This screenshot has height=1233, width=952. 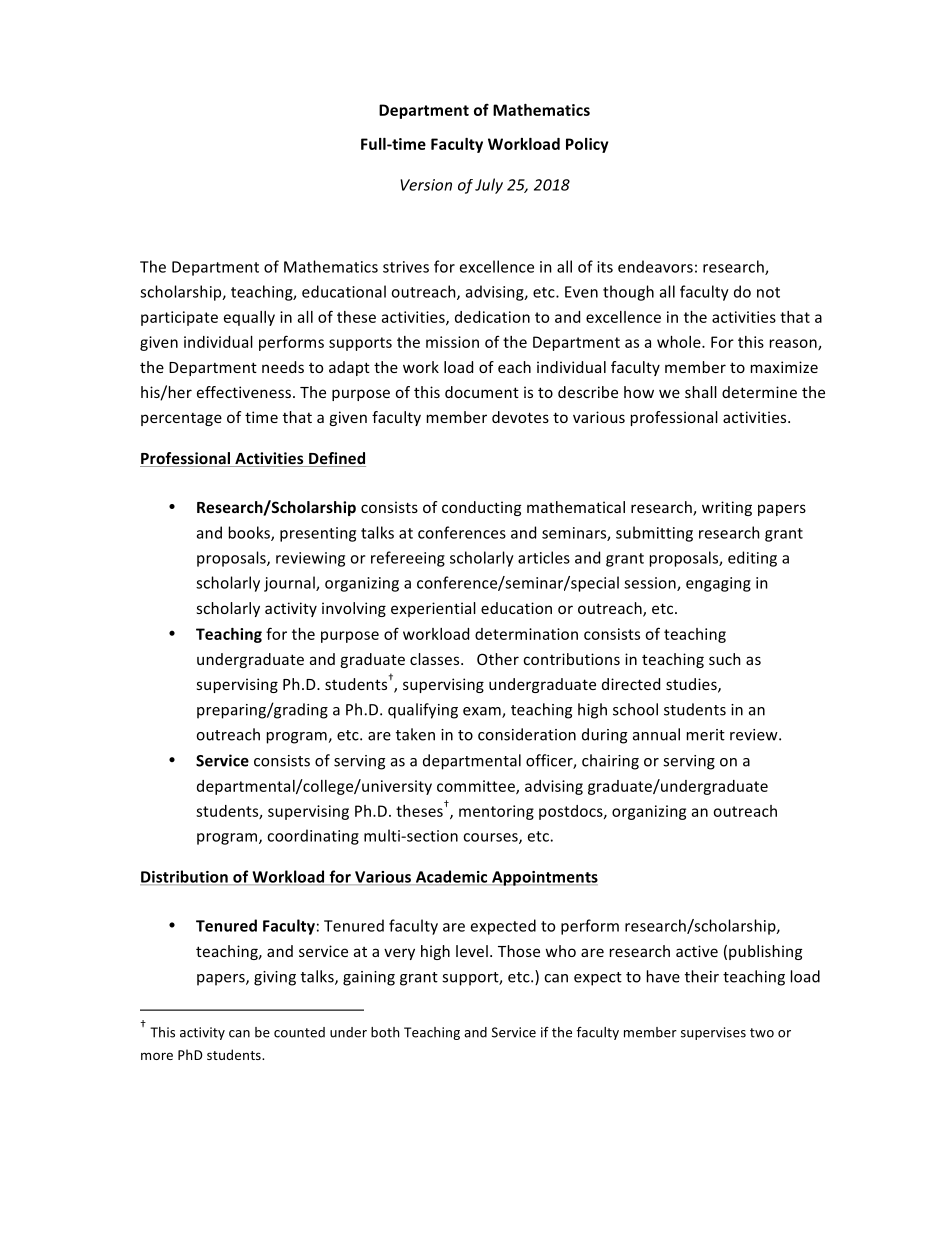 What do you see at coordinates (489, 186) in the screenshot?
I see `July` at bounding box center [489, 186].
